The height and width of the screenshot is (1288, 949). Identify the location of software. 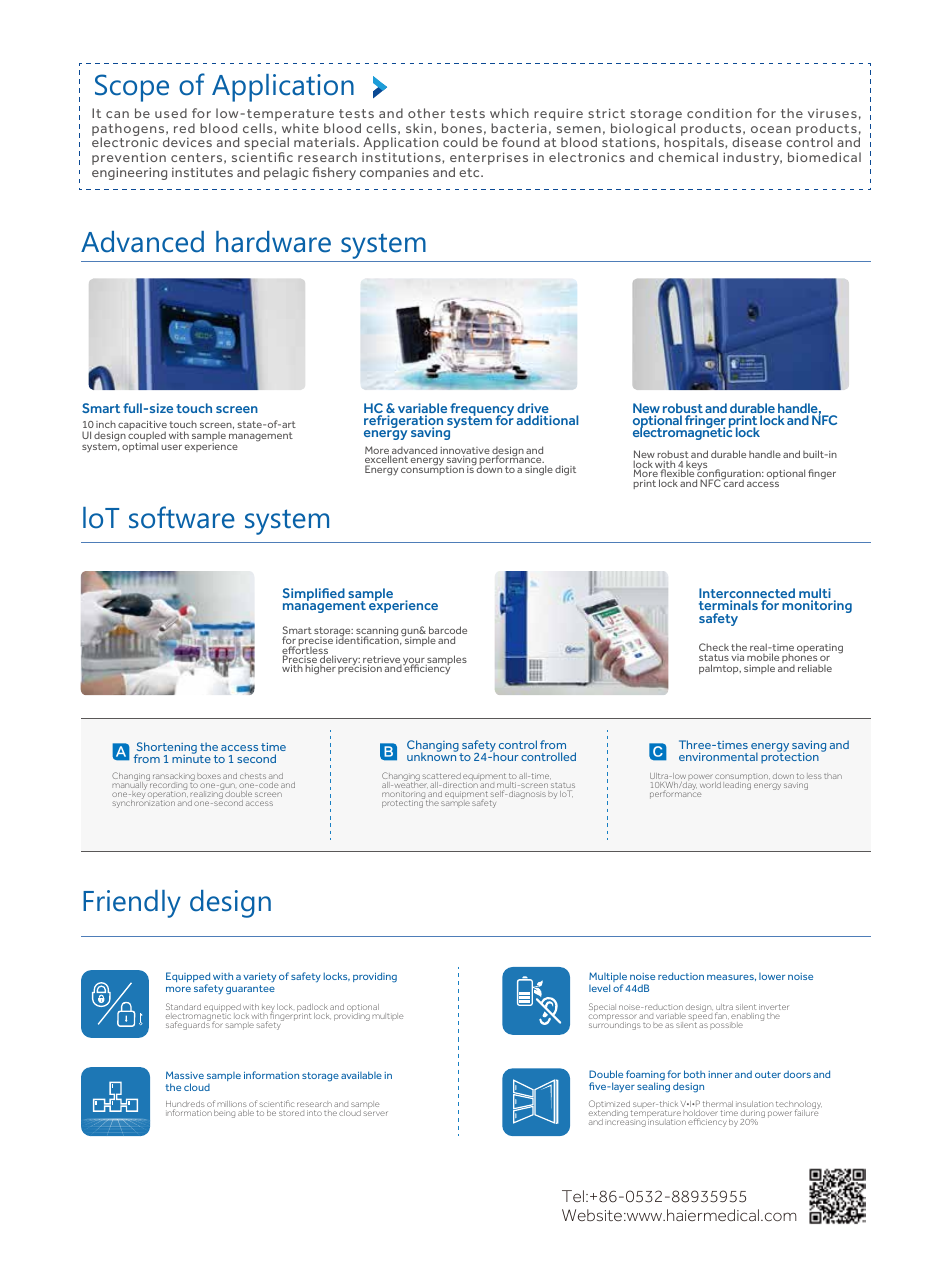
(182, 517).
